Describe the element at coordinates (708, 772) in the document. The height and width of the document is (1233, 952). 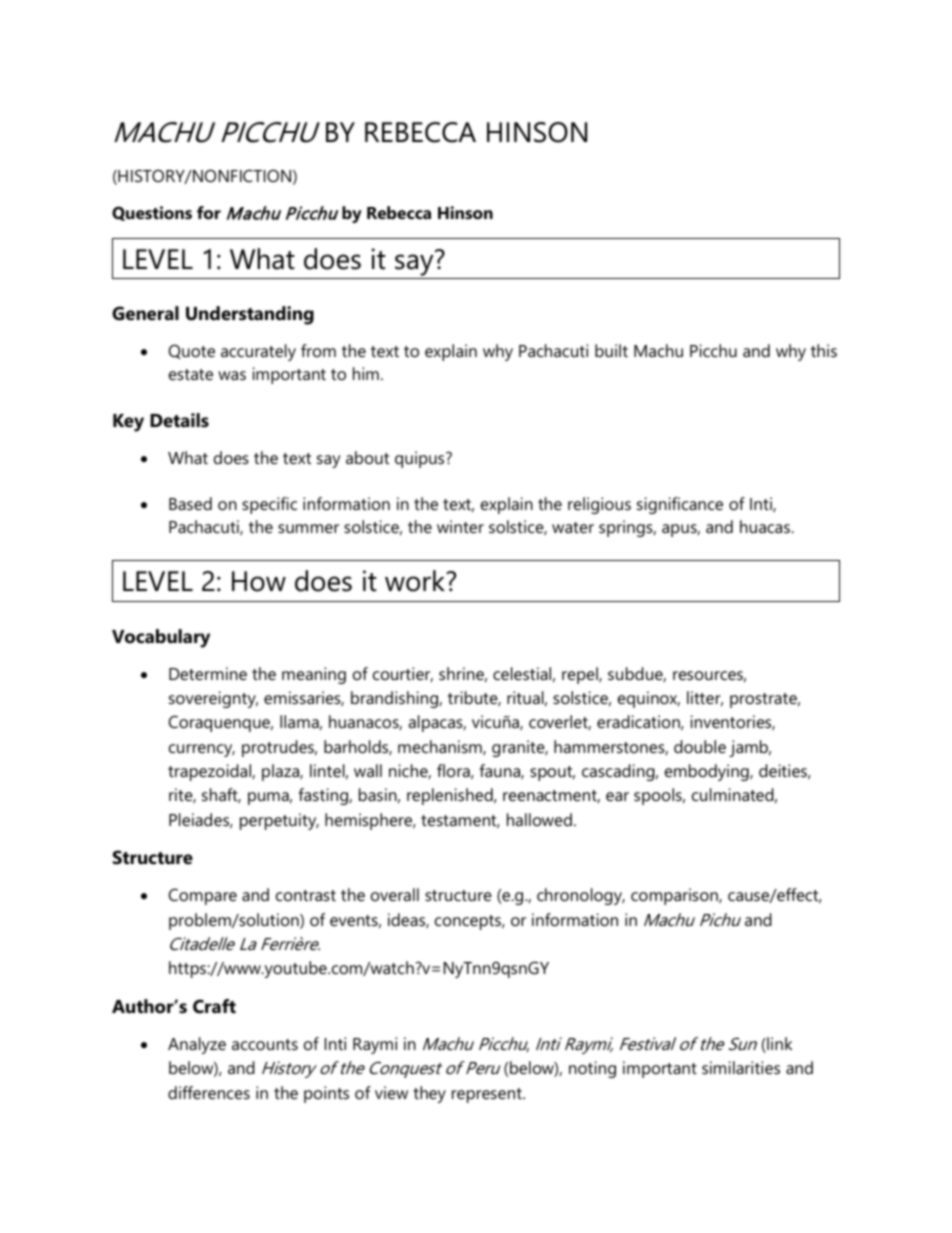
I see `embodying` at that location.
